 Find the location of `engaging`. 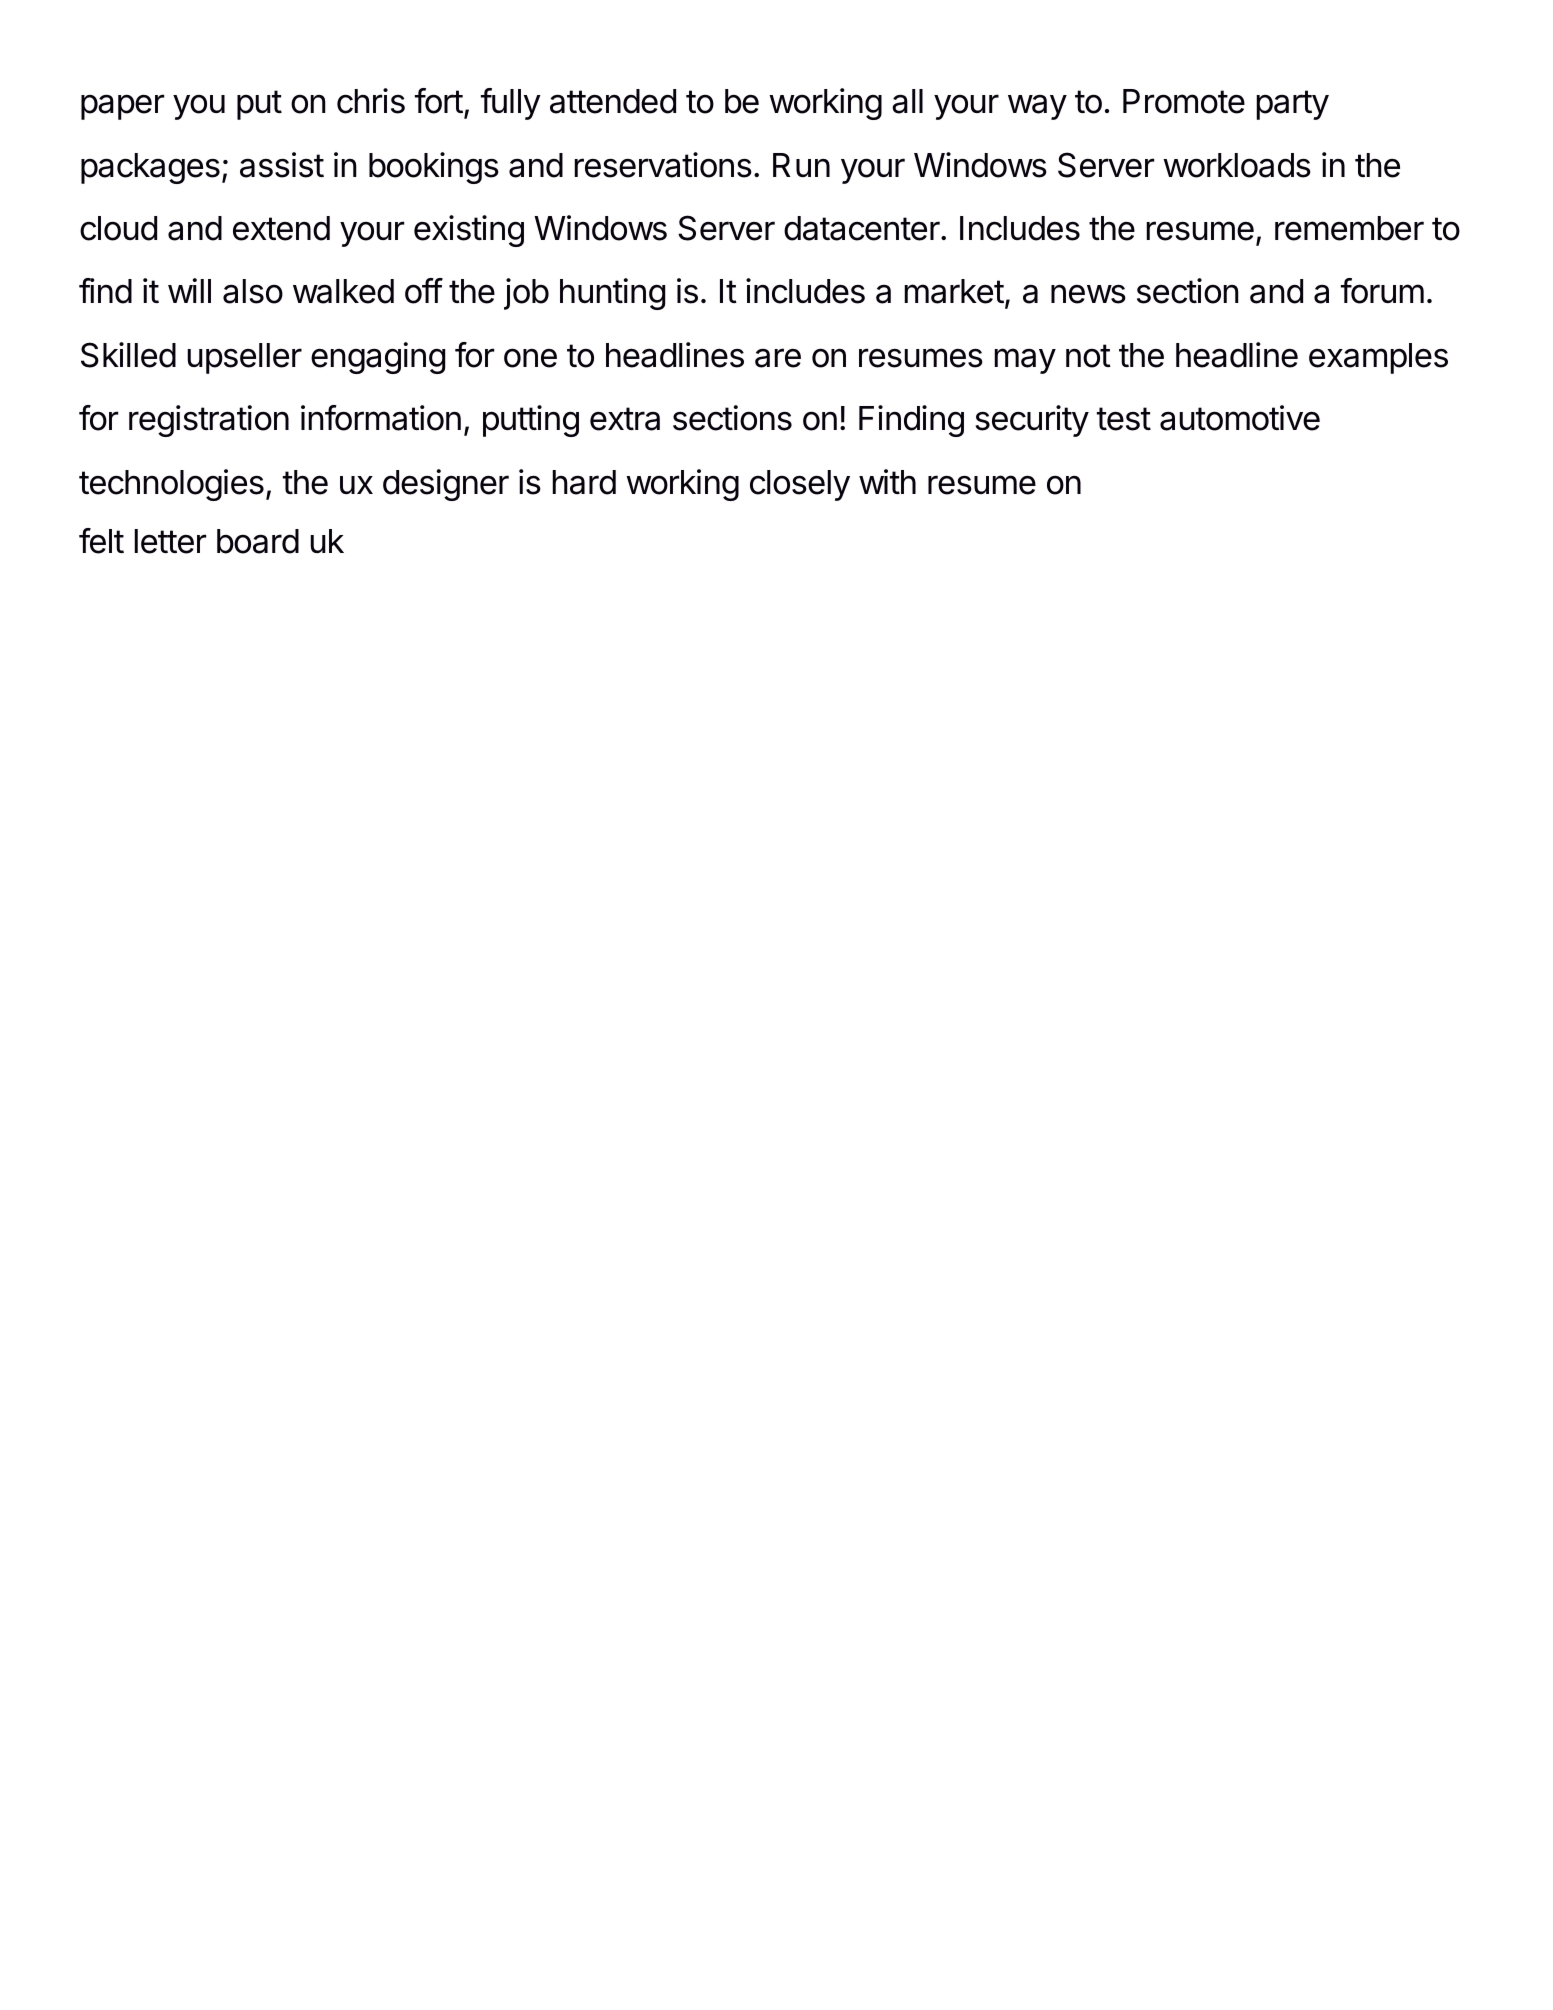

engaging is located at coordinates (378, 358).
